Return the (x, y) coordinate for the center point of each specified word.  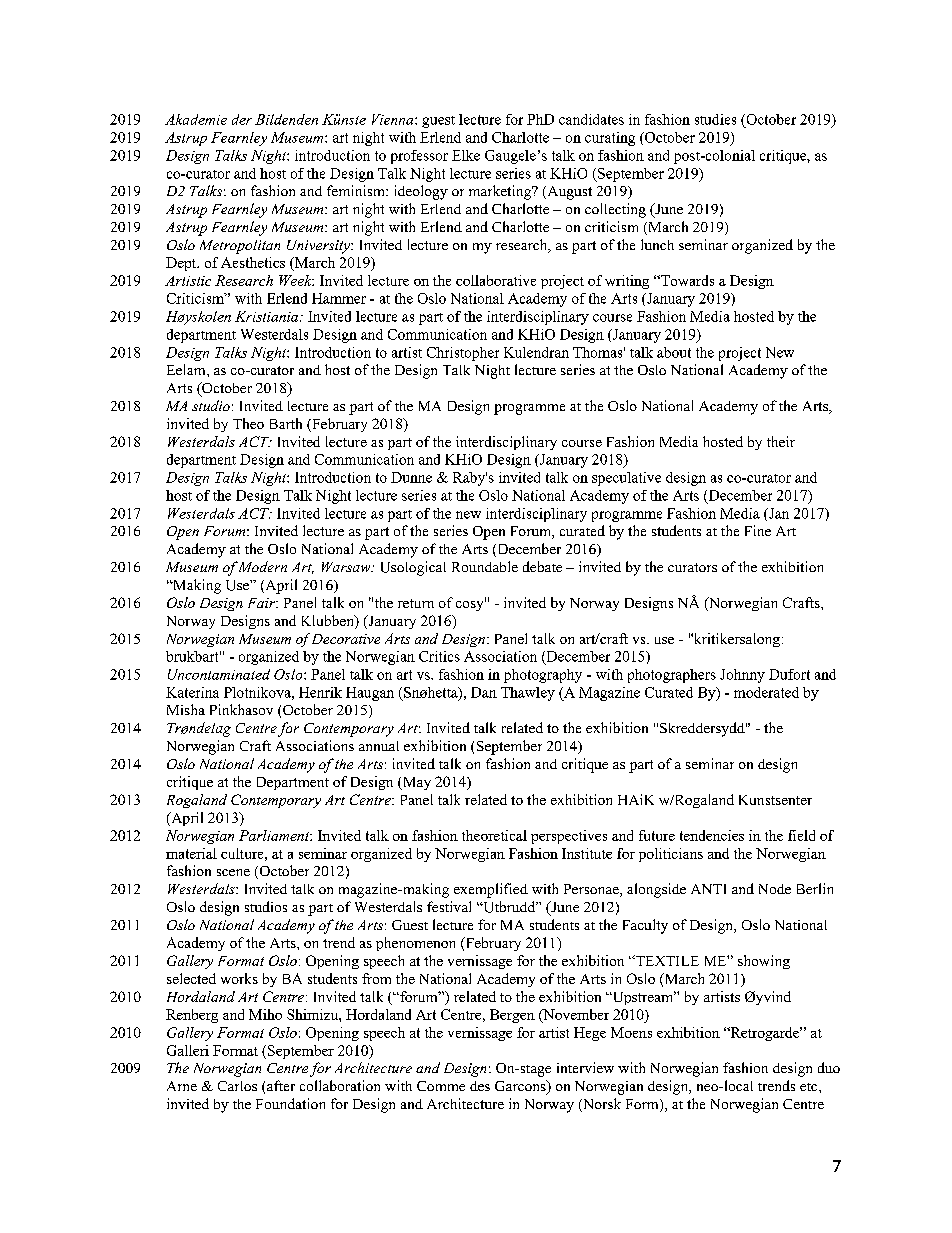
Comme (441, 1086)
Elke (466, 155)
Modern (262, 566)
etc (810, 1087)
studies (715, 119)
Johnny (742, 676)
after (281, 1085)
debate (542, 566)
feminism (357, 190)
